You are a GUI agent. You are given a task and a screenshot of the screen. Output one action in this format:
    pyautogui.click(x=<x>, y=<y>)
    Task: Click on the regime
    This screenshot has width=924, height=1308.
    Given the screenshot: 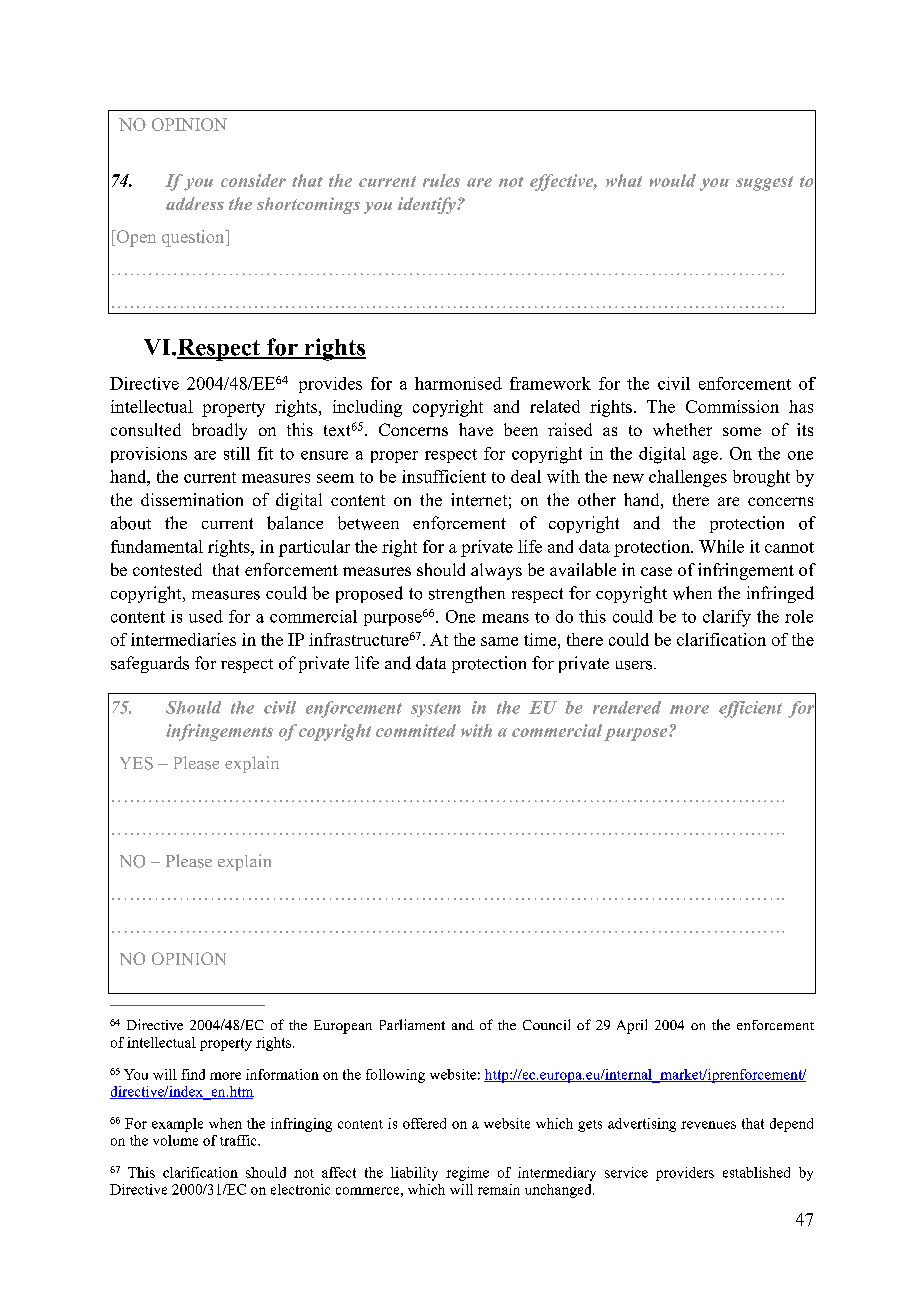 What is the action you would take?
    pyautogui.click(x=467, y=1174)
